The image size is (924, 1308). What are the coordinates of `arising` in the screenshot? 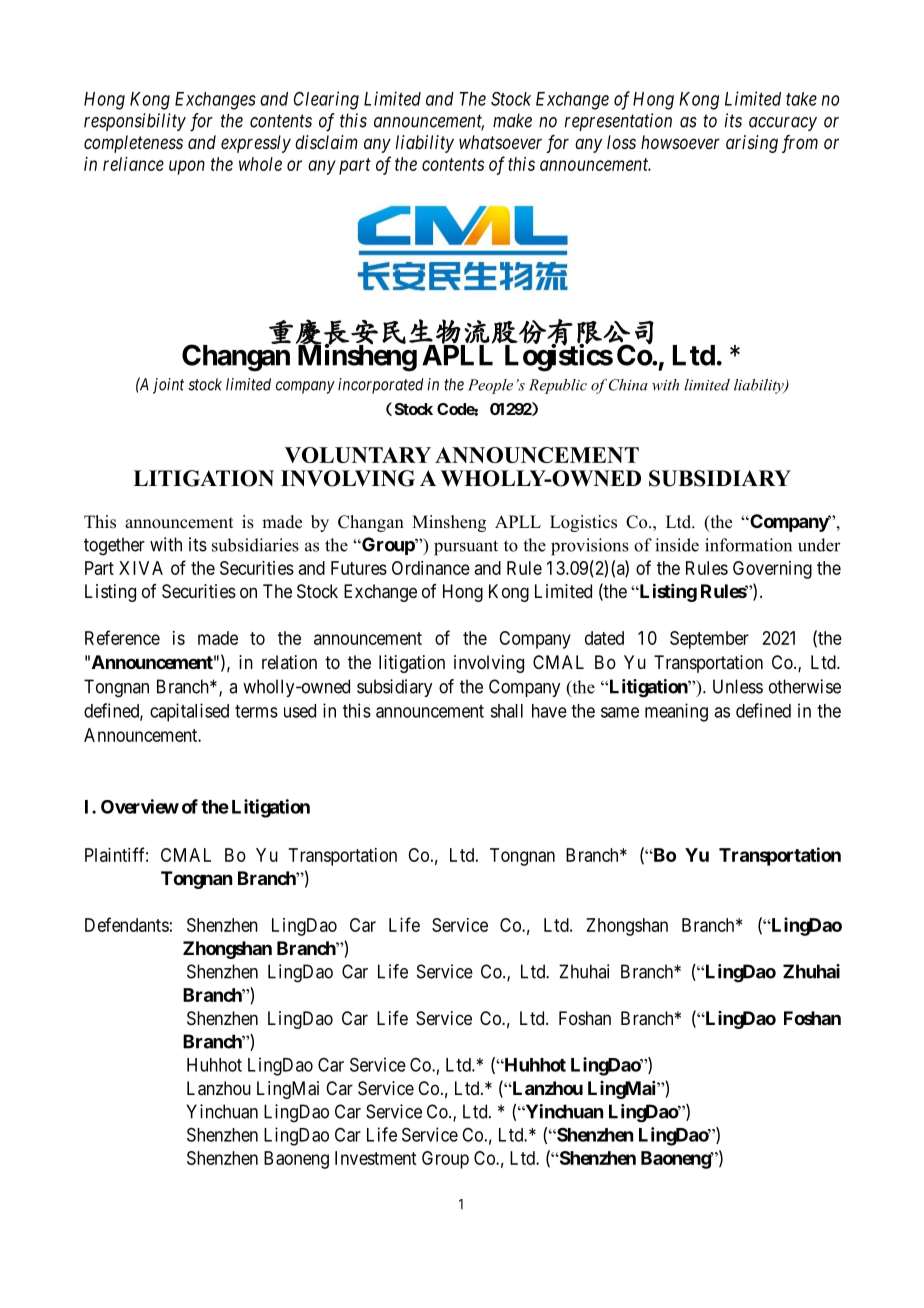 It's located at (752, 144).
